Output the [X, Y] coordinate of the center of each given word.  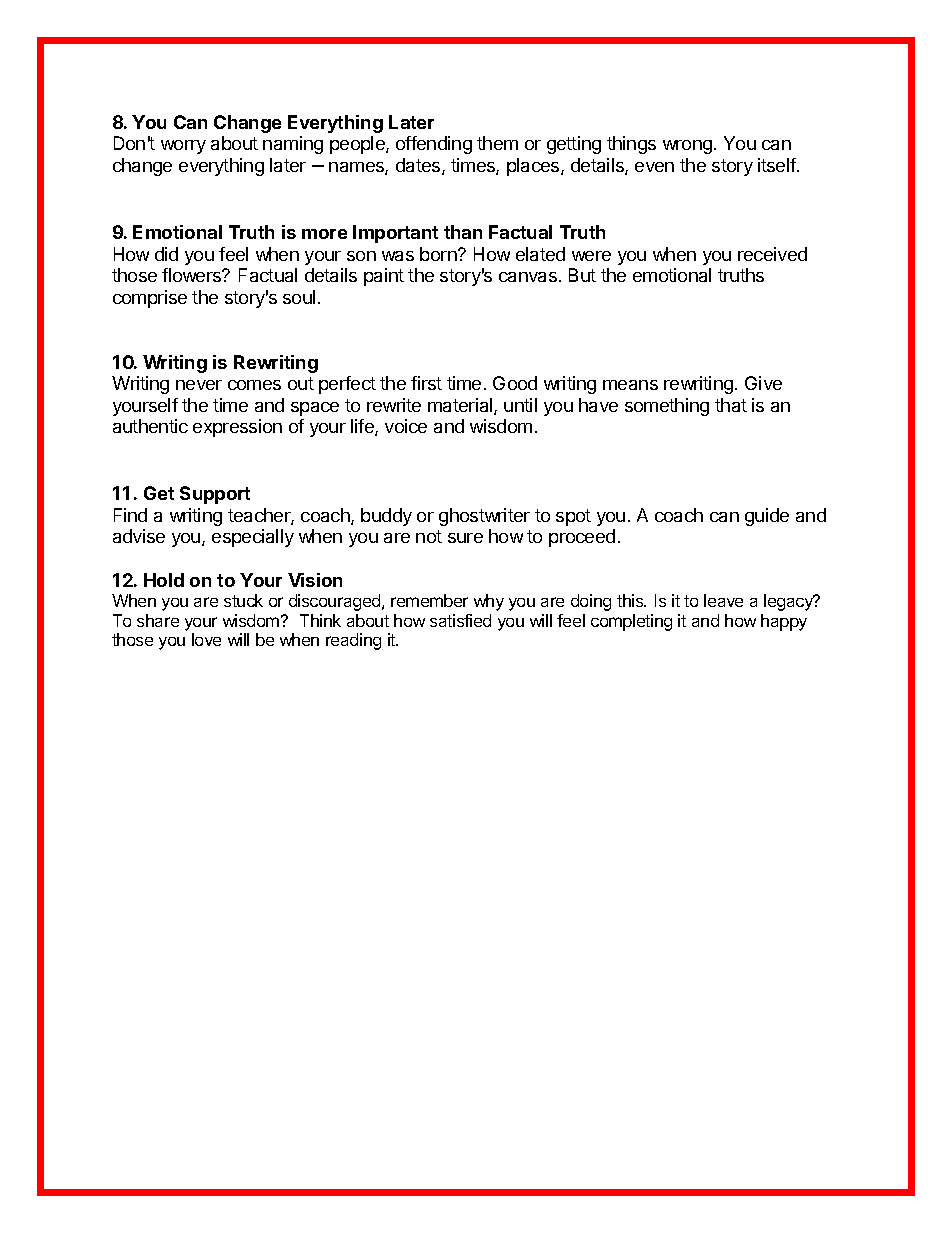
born [439, 254]
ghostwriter [484, 517]
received [772, 254]
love [206, 639]
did [166, 254]
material [461, 406]
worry [183, 147]
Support [215, 495]
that [731, 405]
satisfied [460, 620]
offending [434, 145]
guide [767, 517]
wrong [687, 147]
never [199, 385]
